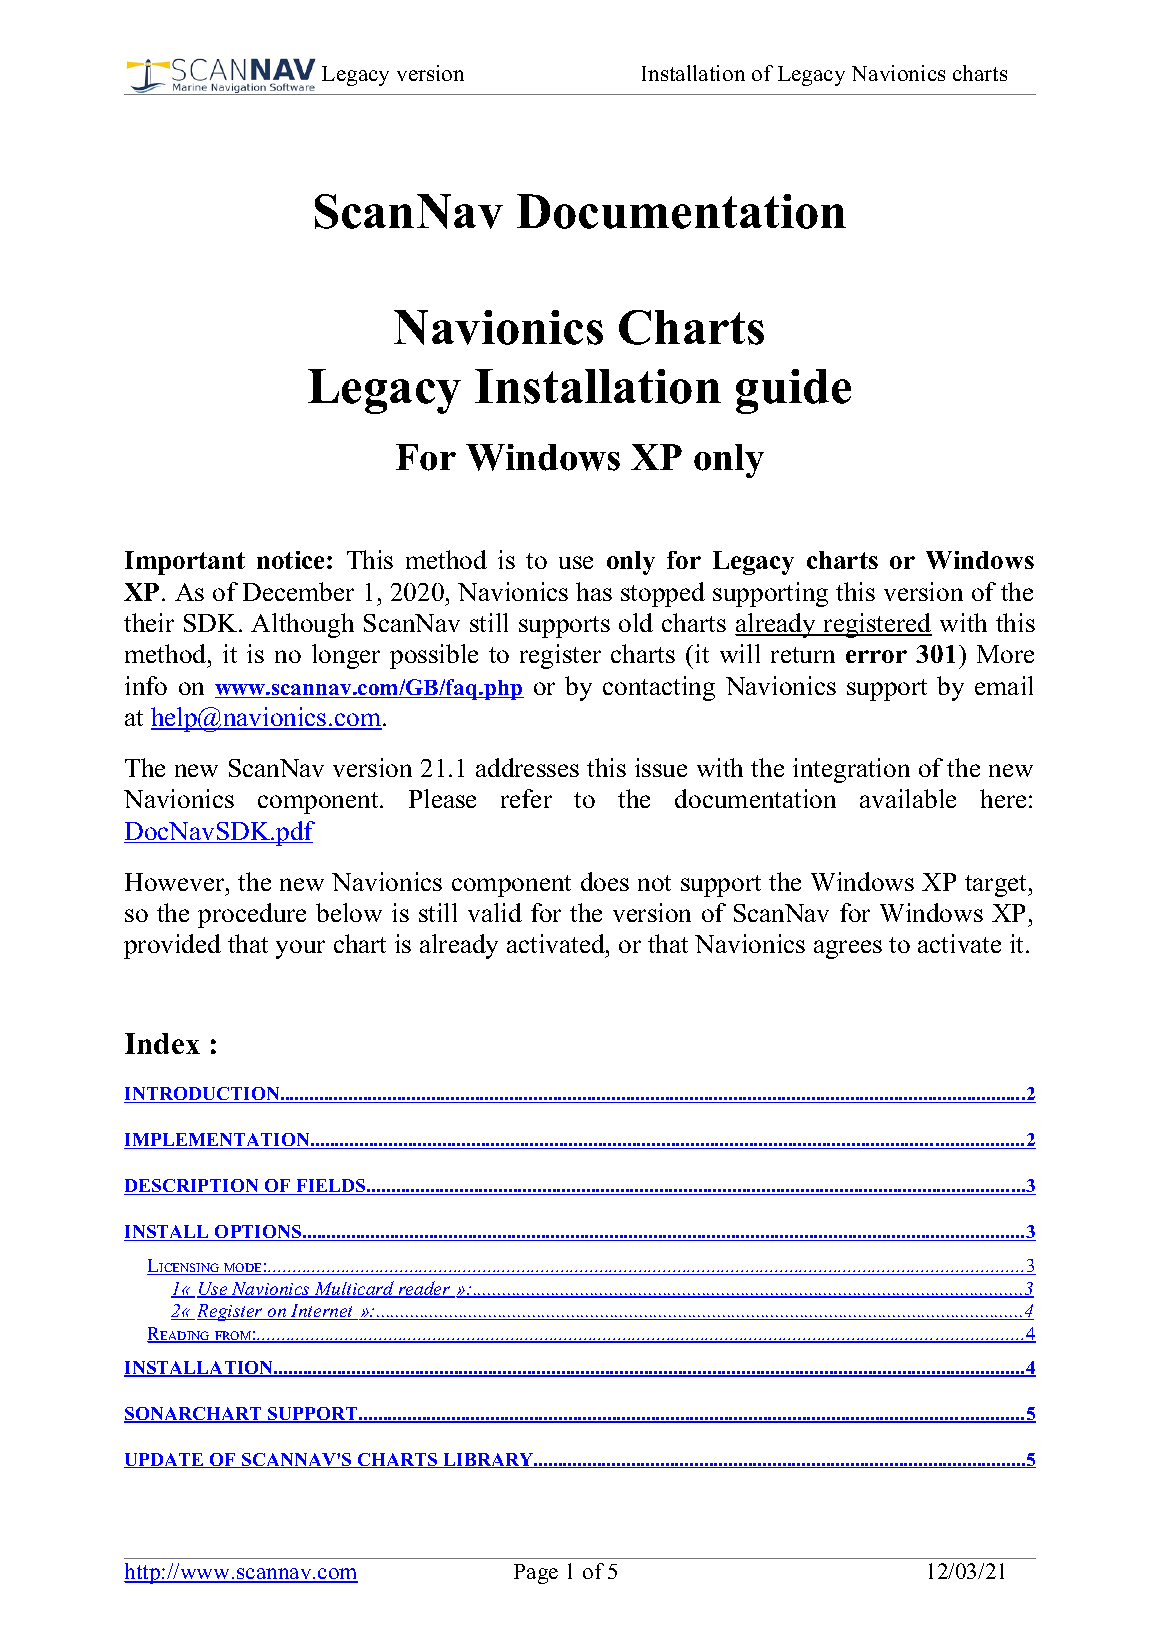  Describe the element at coordinates (536, 1574) in the image. I see `Page` at that location.
